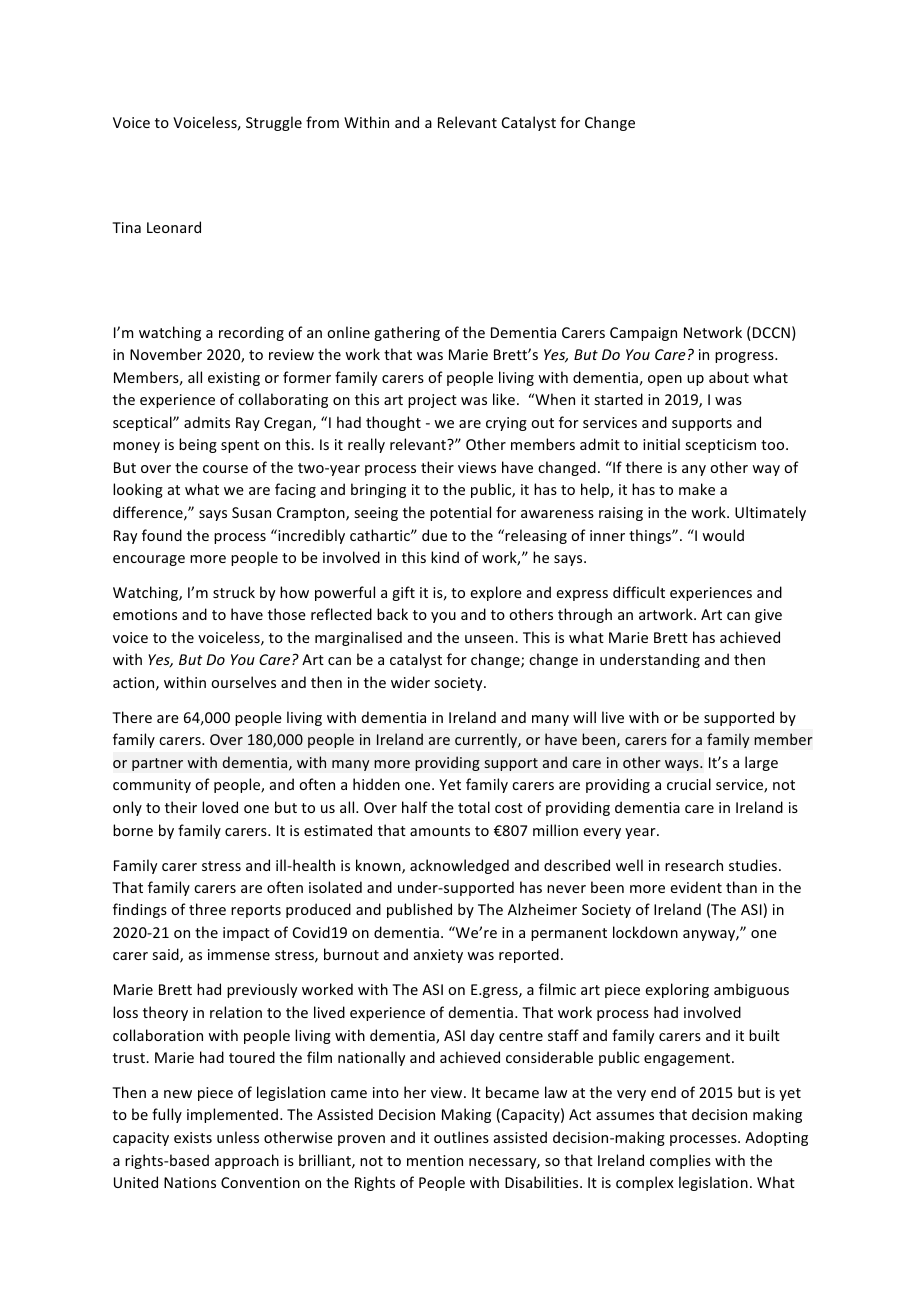 The height and width of the image is (1308, 924). What do you see at coordinates (234, 379) in the image?
I see `existing` at bounding box center [234, 379].
